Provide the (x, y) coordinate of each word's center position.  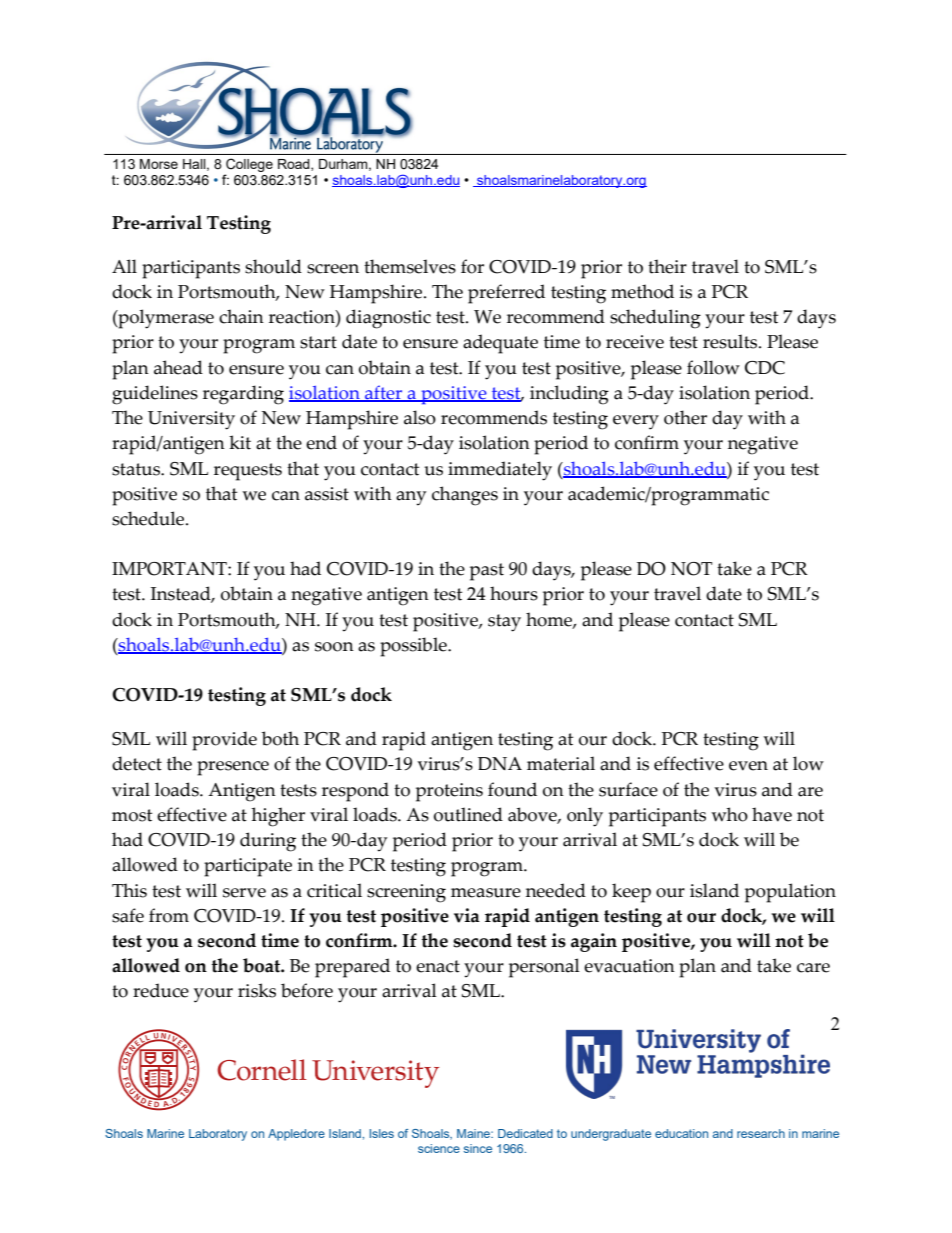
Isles (382, 1133)
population (790, 893)
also (420, 417)
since (478, 1148)
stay (504, 623)
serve (244, 893)
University (191, 420)
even (748, 766)
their (667, 266)
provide (224, 741)
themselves (410, 266)
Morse (159, 164)
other (685, 417)
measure (486, 893)
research (761, 1133)
